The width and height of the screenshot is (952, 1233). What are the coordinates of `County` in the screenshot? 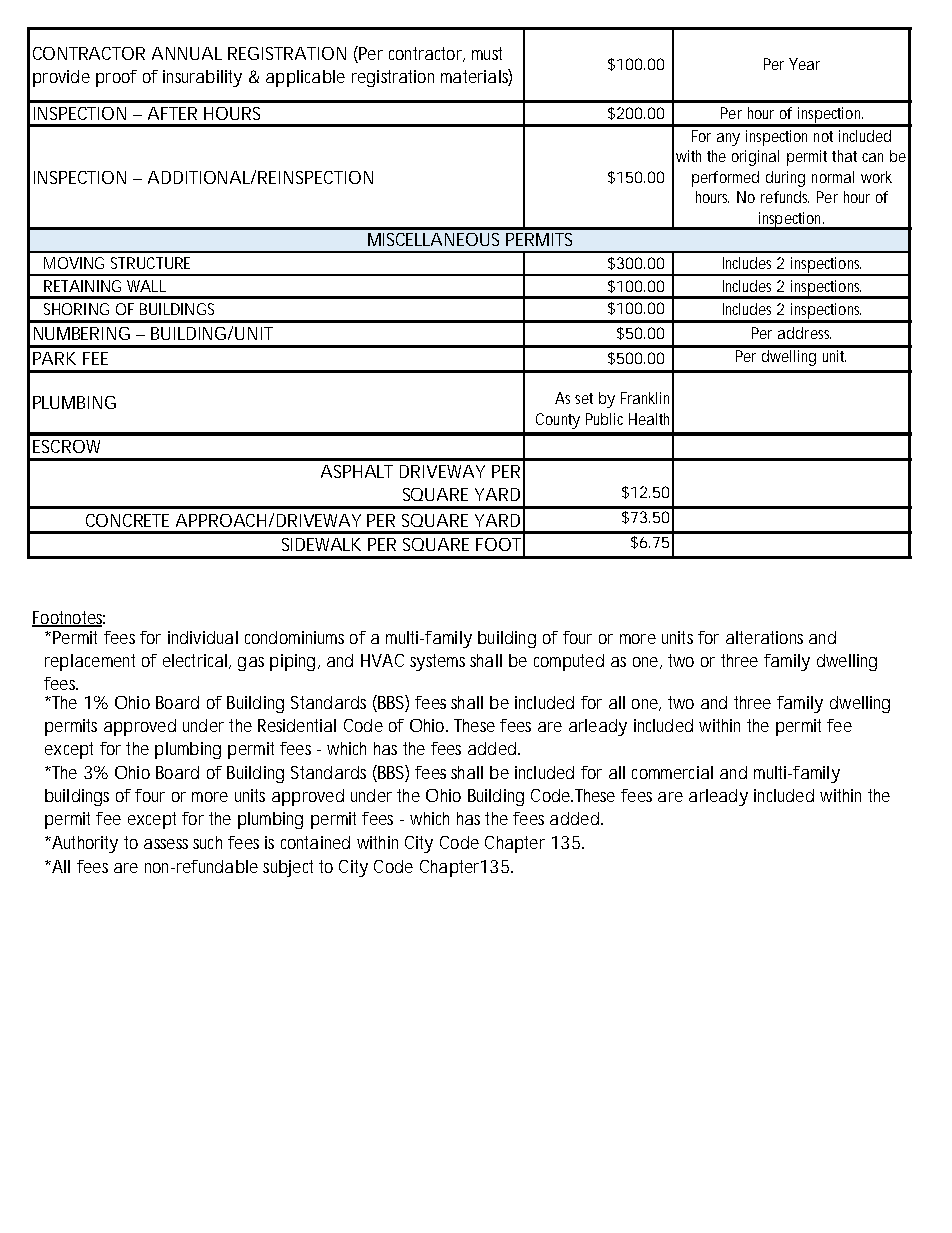 It's located at (558, 421).
